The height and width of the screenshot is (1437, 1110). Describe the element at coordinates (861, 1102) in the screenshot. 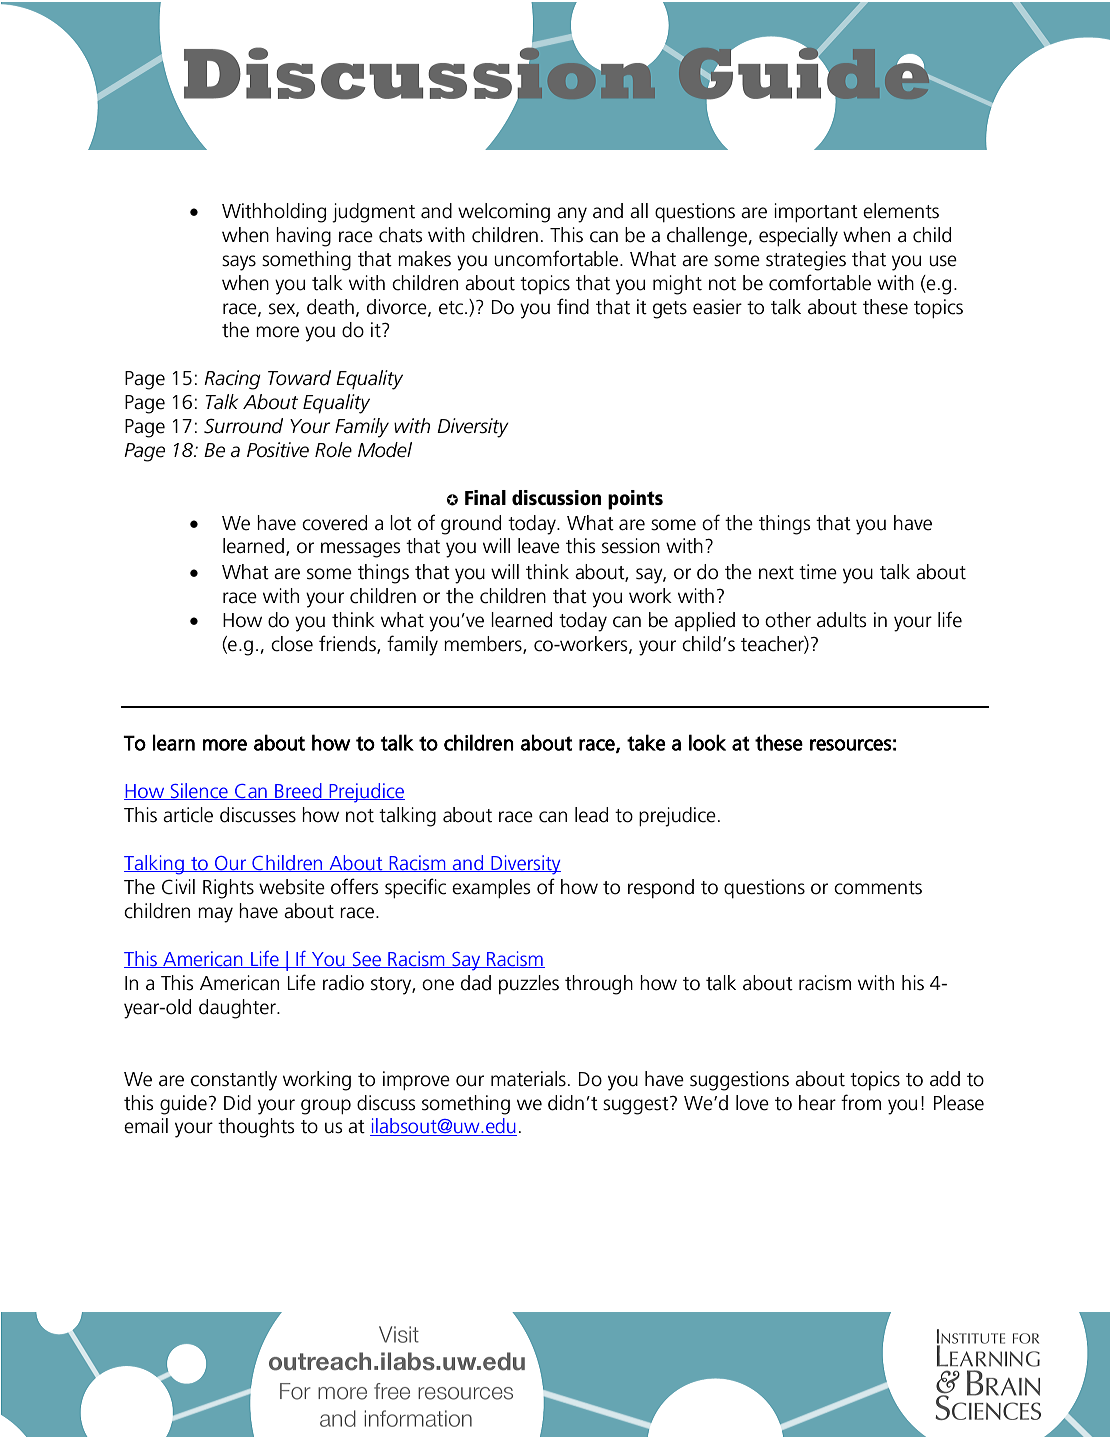

I see `from` at that location.
